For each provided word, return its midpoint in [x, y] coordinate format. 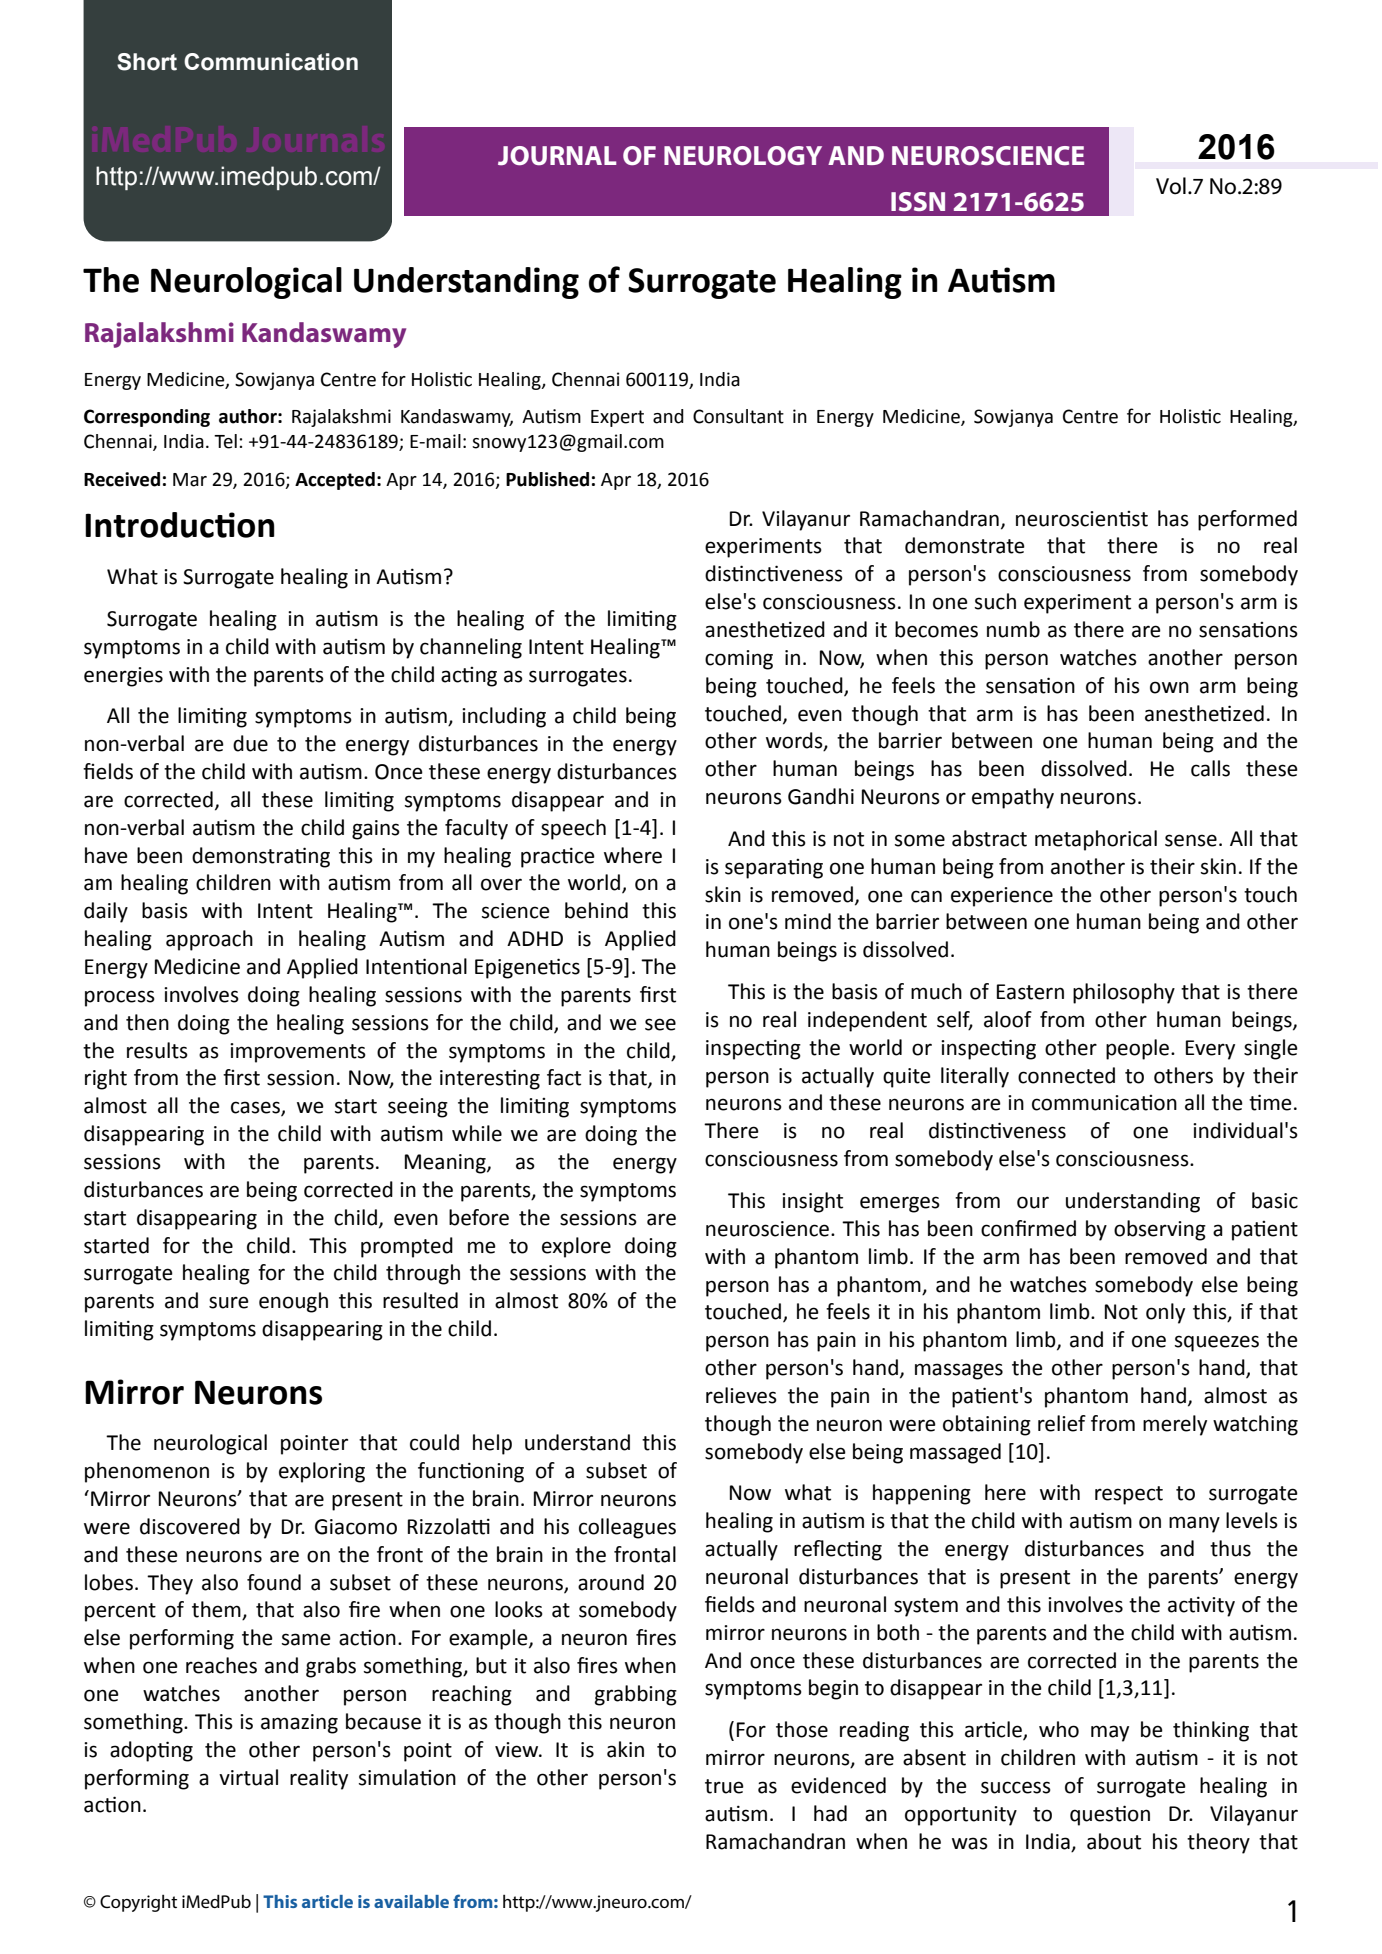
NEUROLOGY [743, 156]
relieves [741, 1395]
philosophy [1124, 993]
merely [1175, 1425]
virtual [248, 1777]
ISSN [918, 201]
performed [1247, 520]
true [724, 1786]
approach [209, 940]
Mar [190, 480]
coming [739, 660]
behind [596, 910]
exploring [322, 1472]
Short [147, 62]
